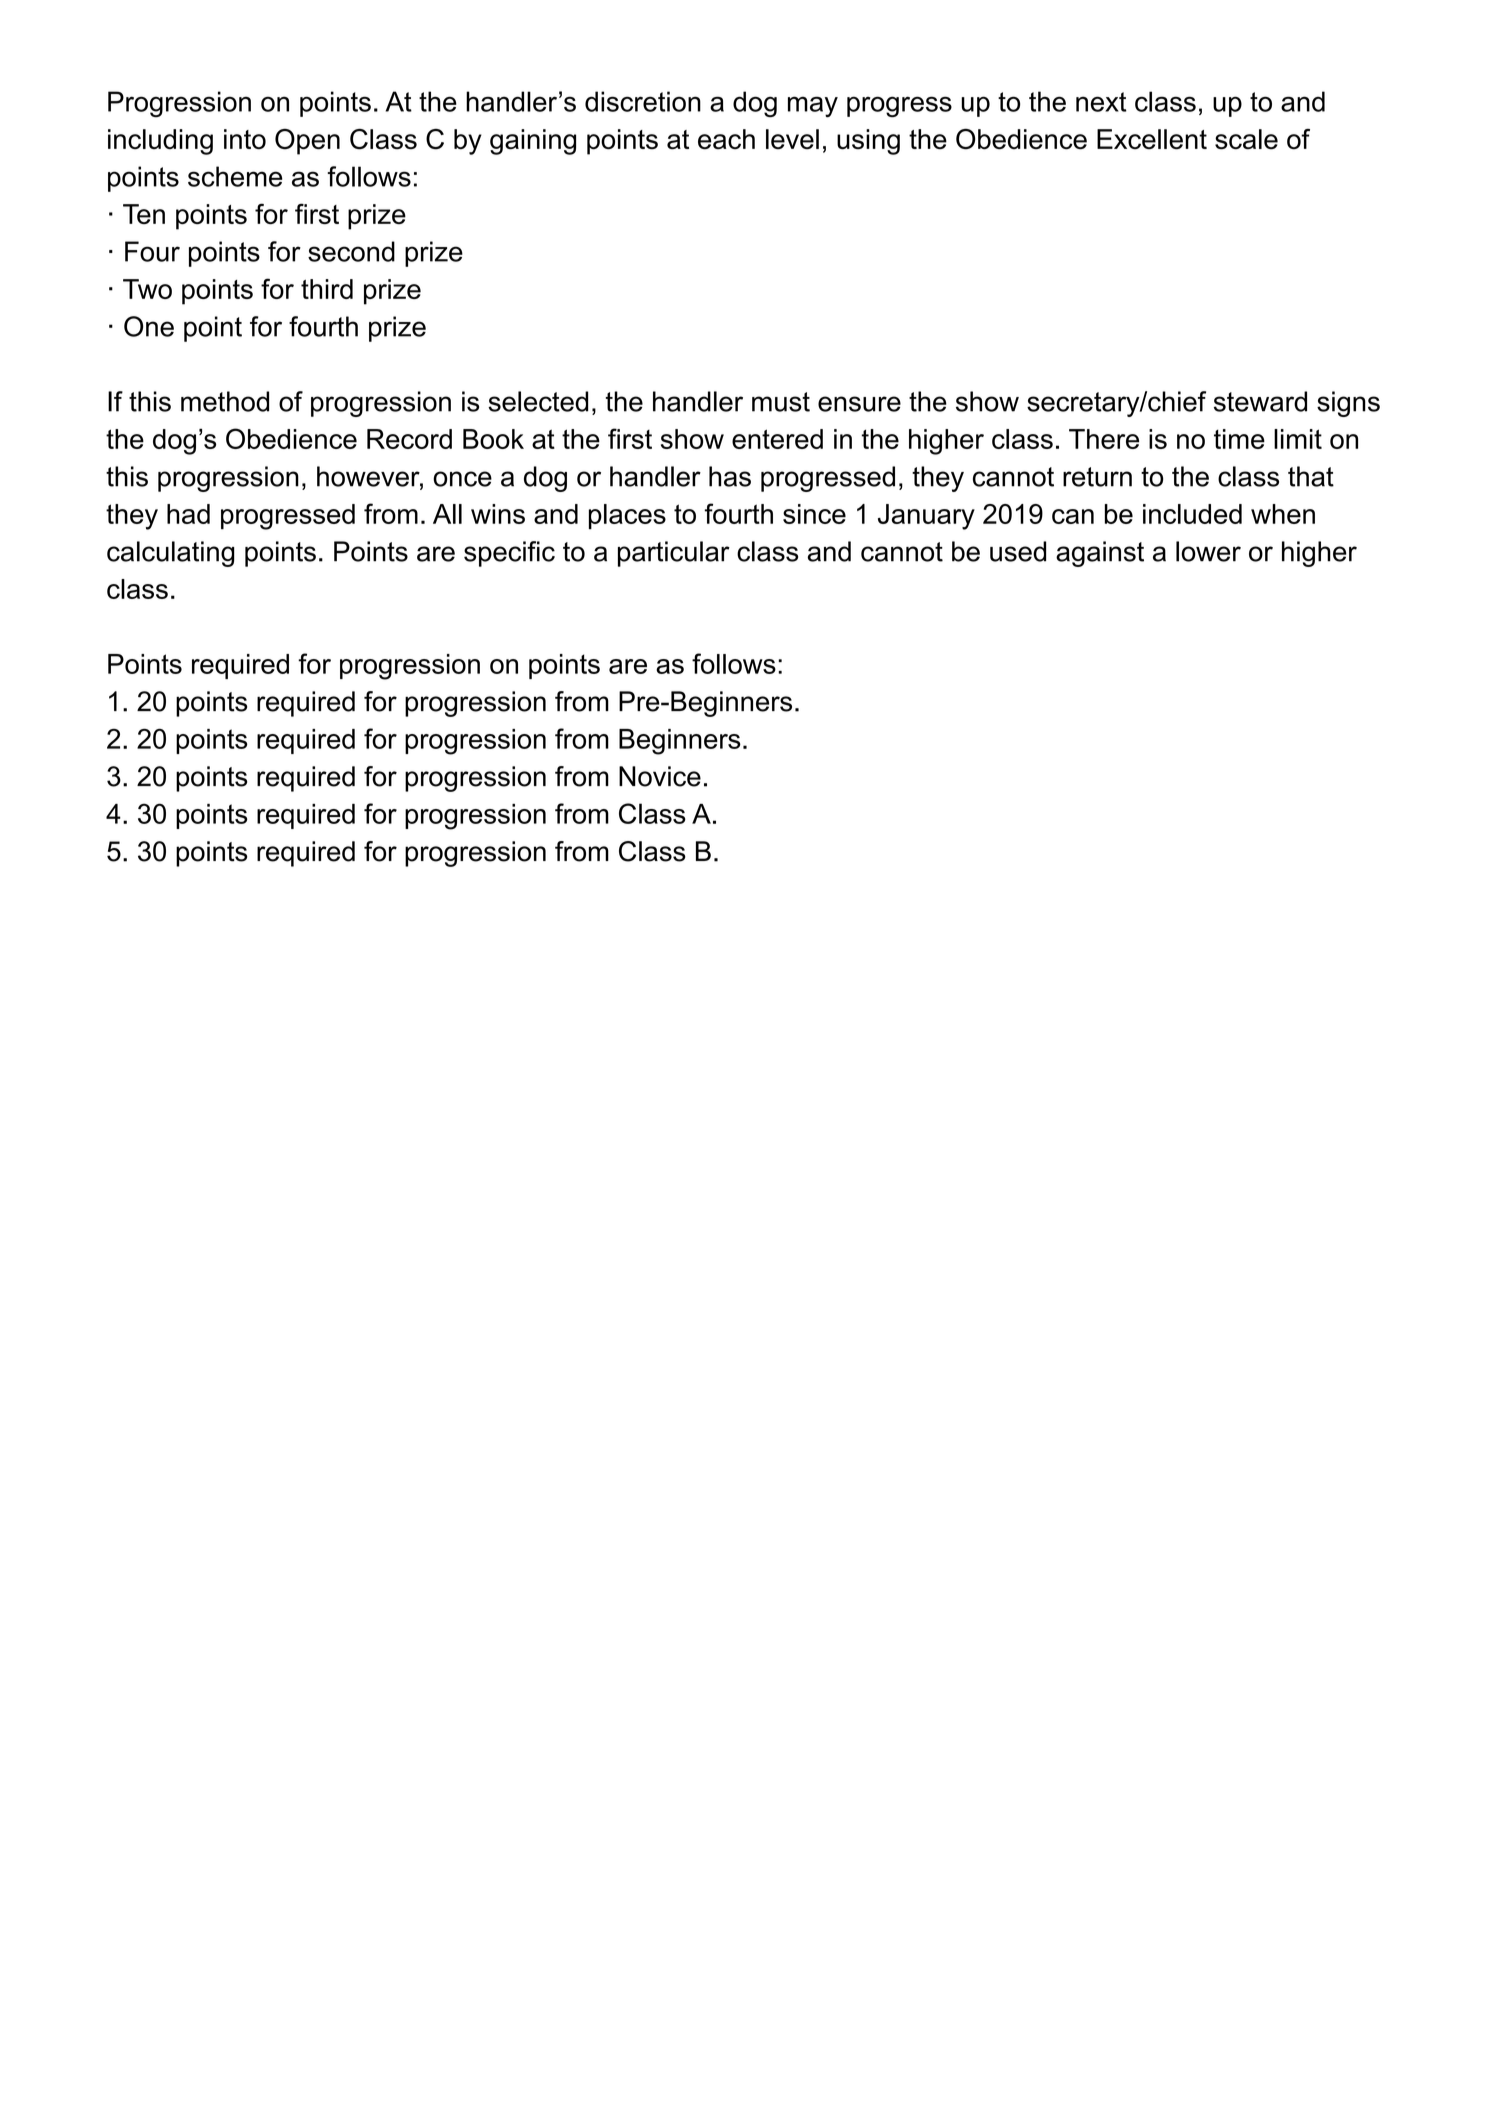 This page has width=1489, height=2104. I want to click on particular, so click(674, 554).
